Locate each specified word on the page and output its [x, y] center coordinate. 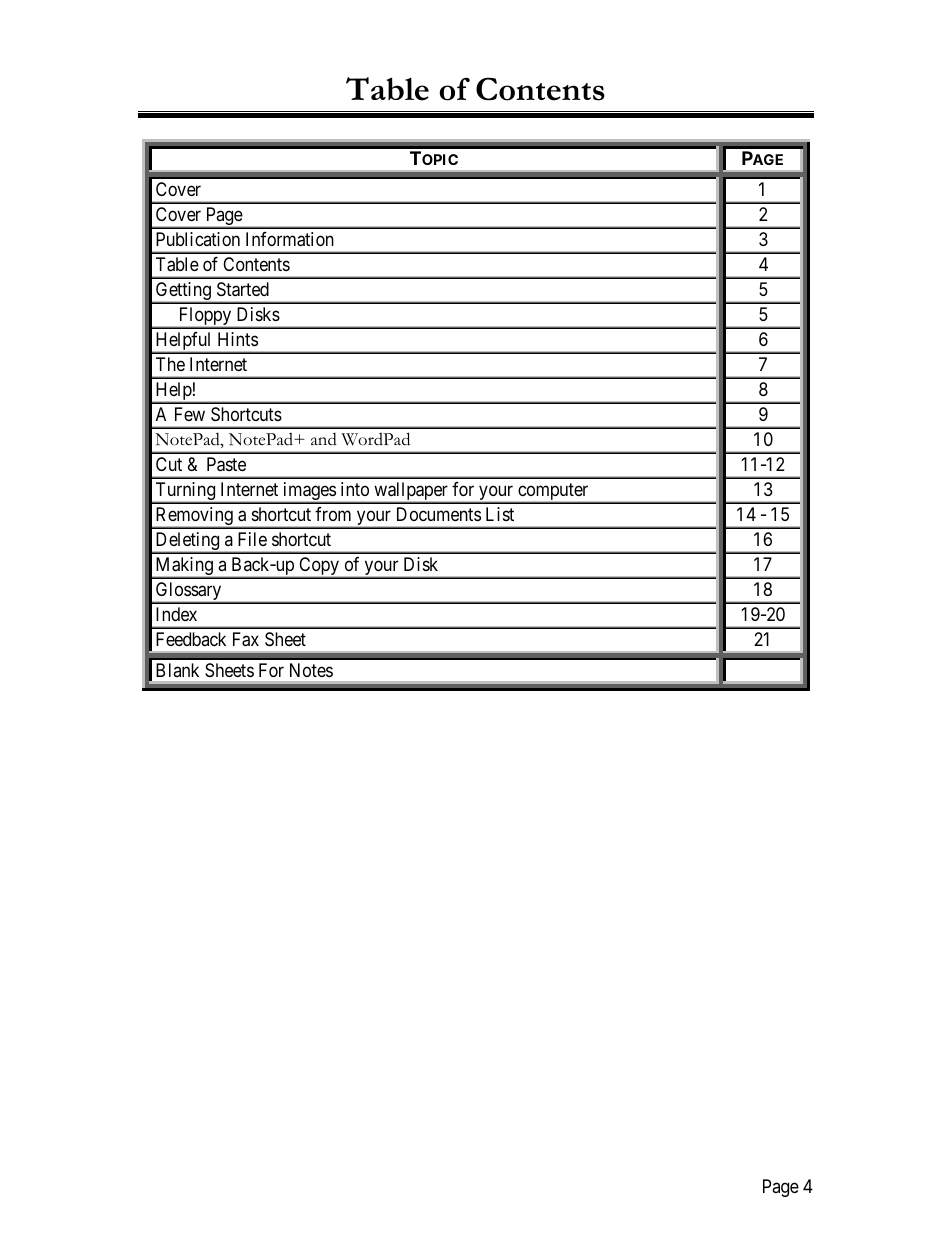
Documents [439, 514]
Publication [198, 239]
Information [290, 239]
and [324, 439]
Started [243, 289]
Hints [238, 339]
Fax [246, 639]
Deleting [187, 542]
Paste [226, 464]
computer [553, 493]
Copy [319, 567]
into [355, 489]
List [500, 514]
